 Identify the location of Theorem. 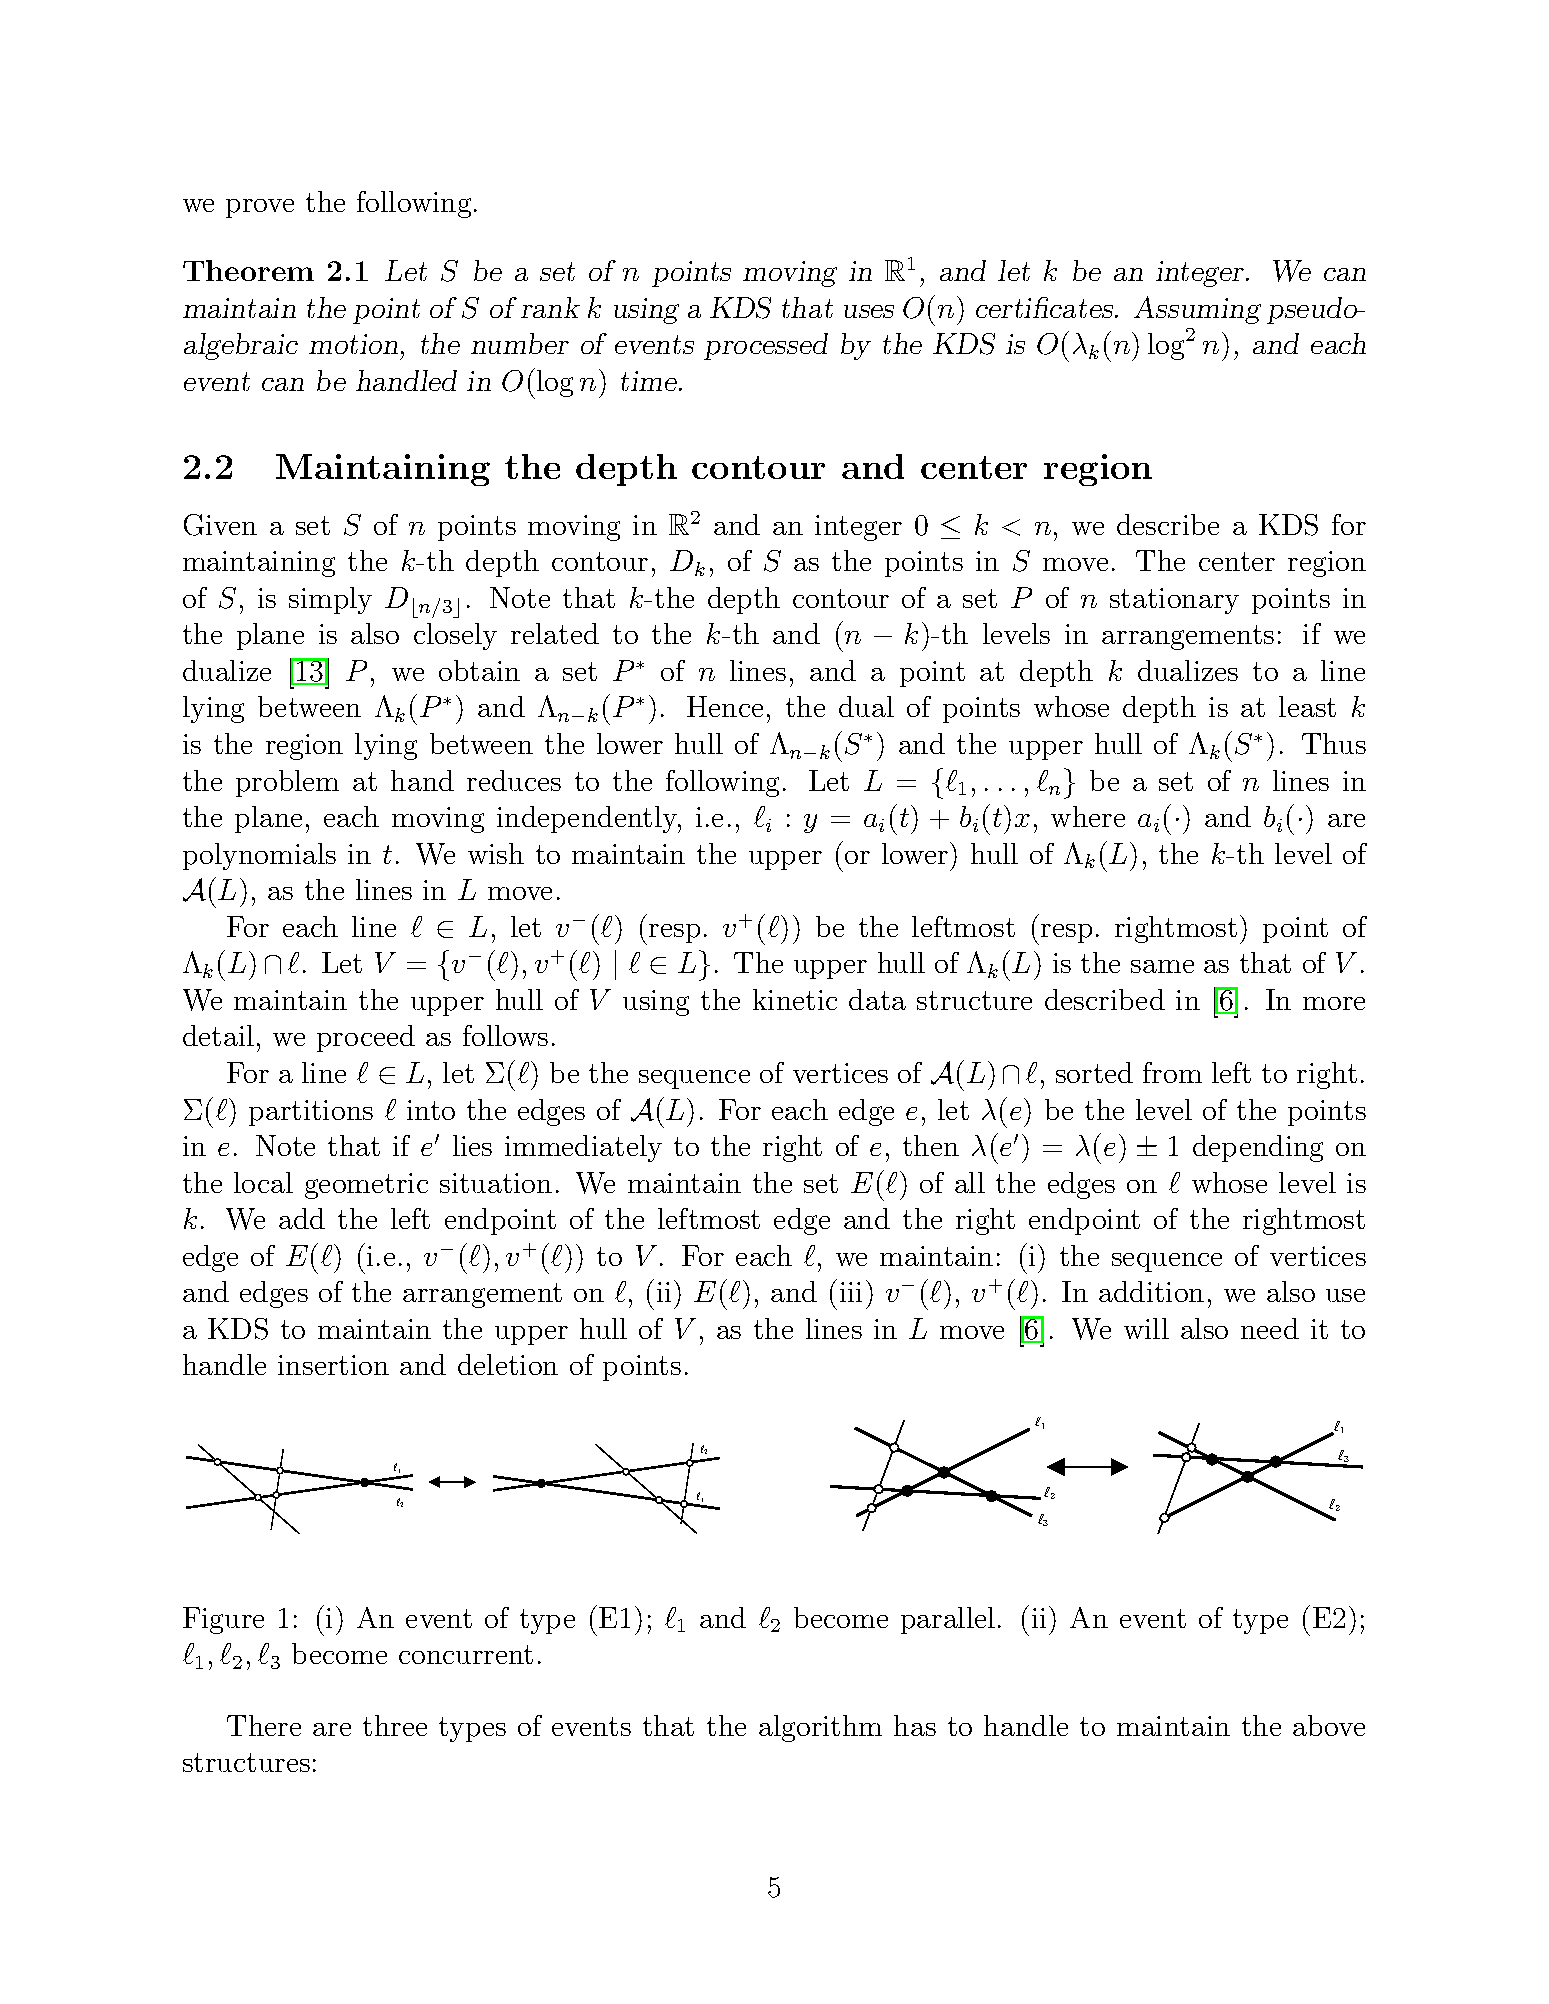
(248, 270).
